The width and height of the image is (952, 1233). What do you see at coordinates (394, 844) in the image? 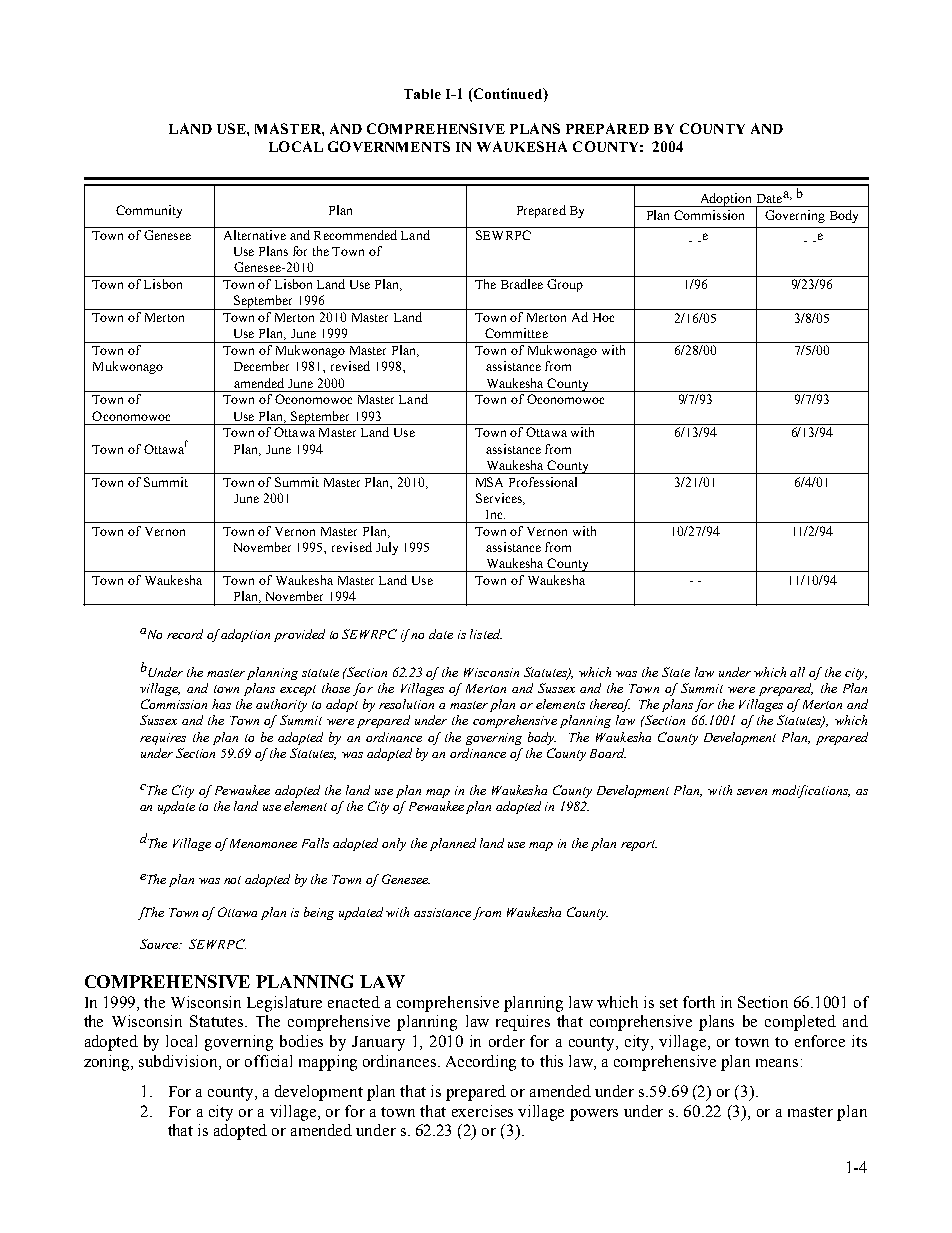
I see `only` at bounding box center [394, 844].
